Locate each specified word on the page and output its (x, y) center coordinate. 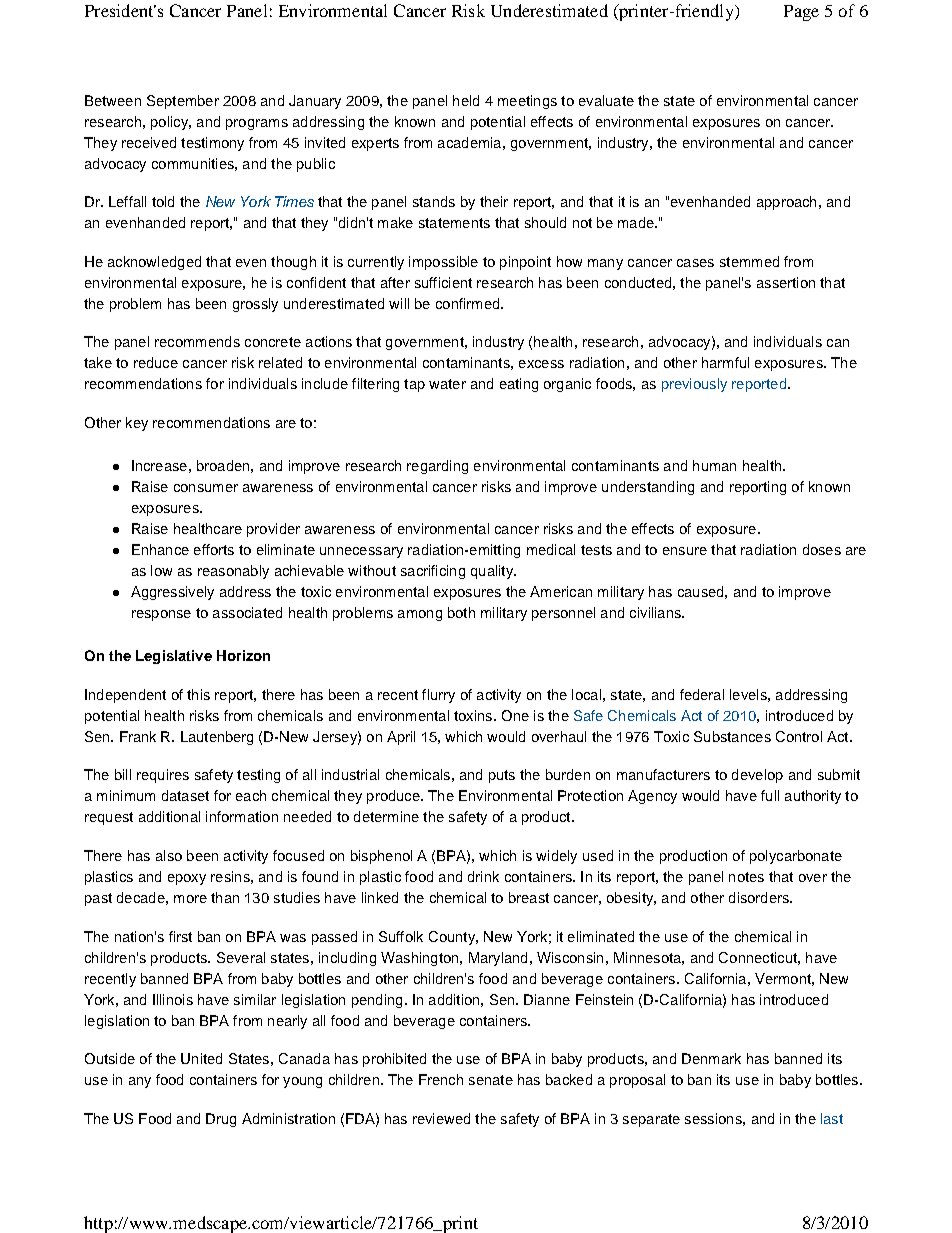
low (161, 570)
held (466, 100)
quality (493, 572)
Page (801, 13)
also (169, 855)
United (201, 1058)
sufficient (443, 282)
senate (491, 1080)
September (183, 102)
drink (483, 876)
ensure (685, 551)
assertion (786, 282)
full (770, 795)
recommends (197, 341)
